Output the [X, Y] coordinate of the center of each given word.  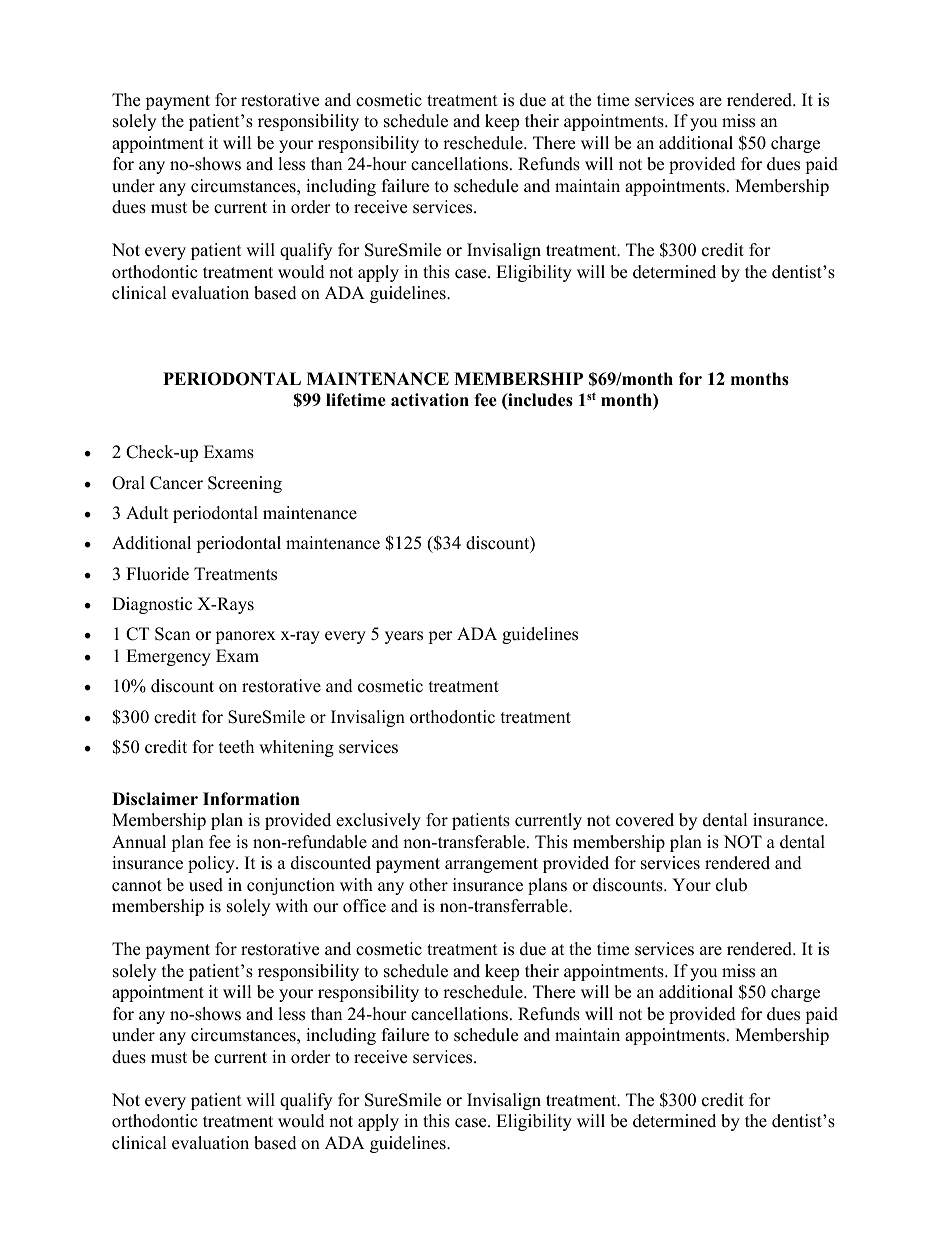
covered [645, 820]
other [428, 885]
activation [430, 400]
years [404, 637]
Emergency [168, 657]
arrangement [491, 865]
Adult [147, 513]
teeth [236, 747]
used [206, 885]
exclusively [378, 821]
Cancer [176, 483]
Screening [245, 484]
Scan [172, 634]
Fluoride [157, 574]
